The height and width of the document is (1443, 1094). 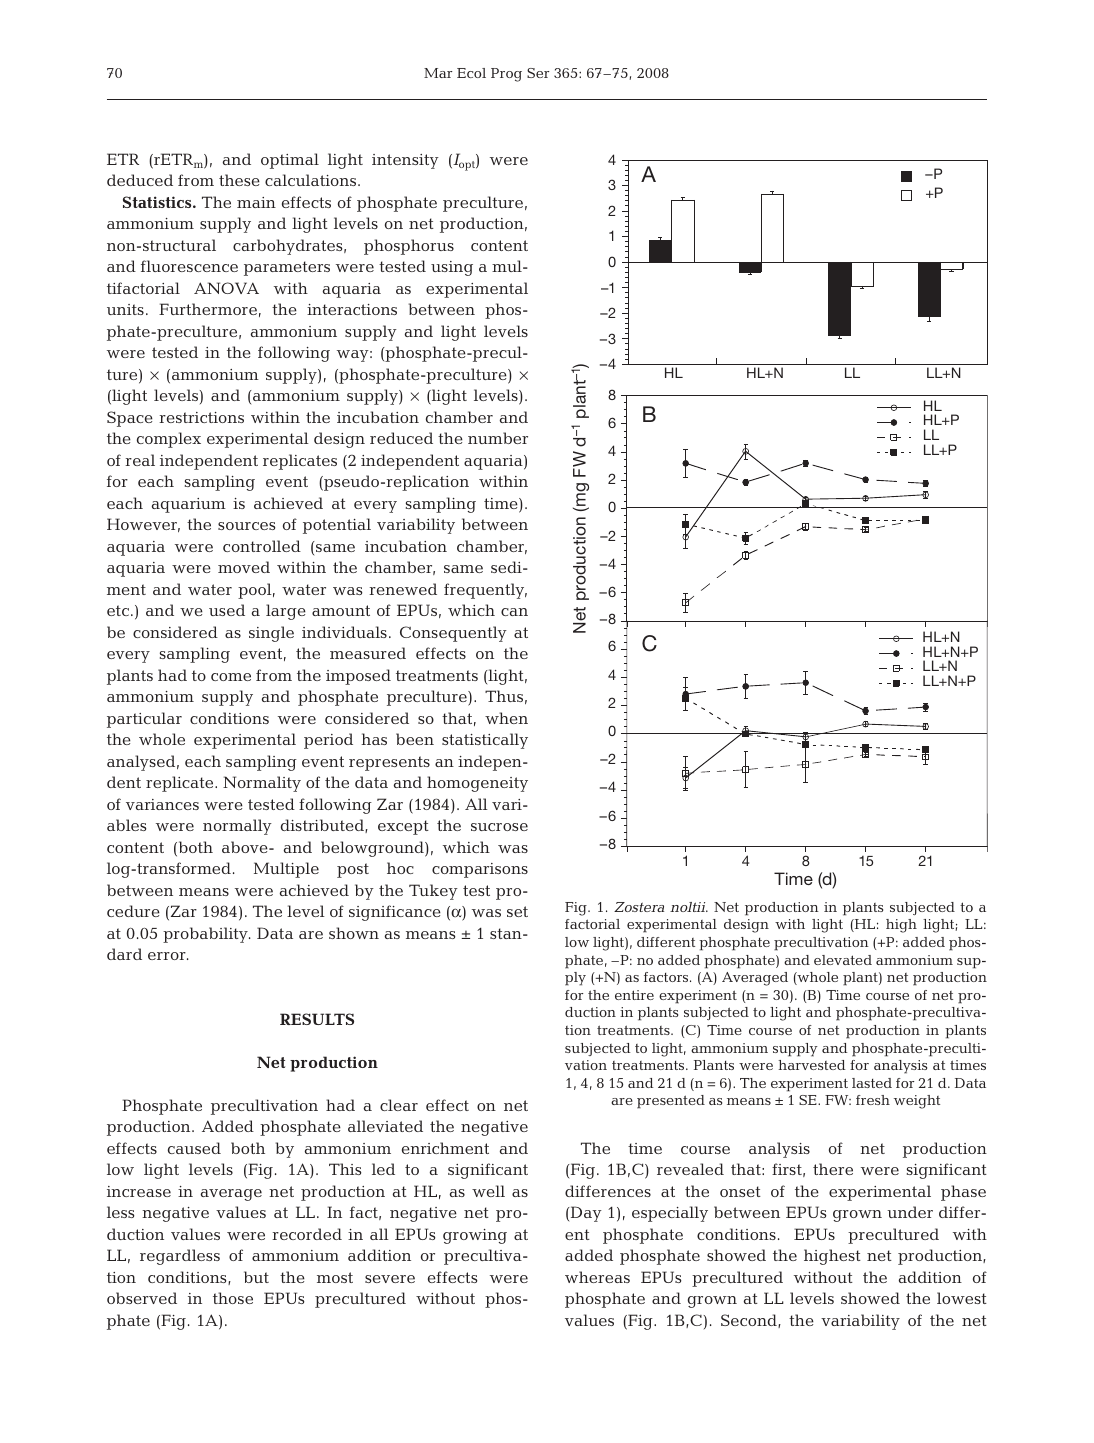 I want to click on elevated, so click(x=843, y=960).
